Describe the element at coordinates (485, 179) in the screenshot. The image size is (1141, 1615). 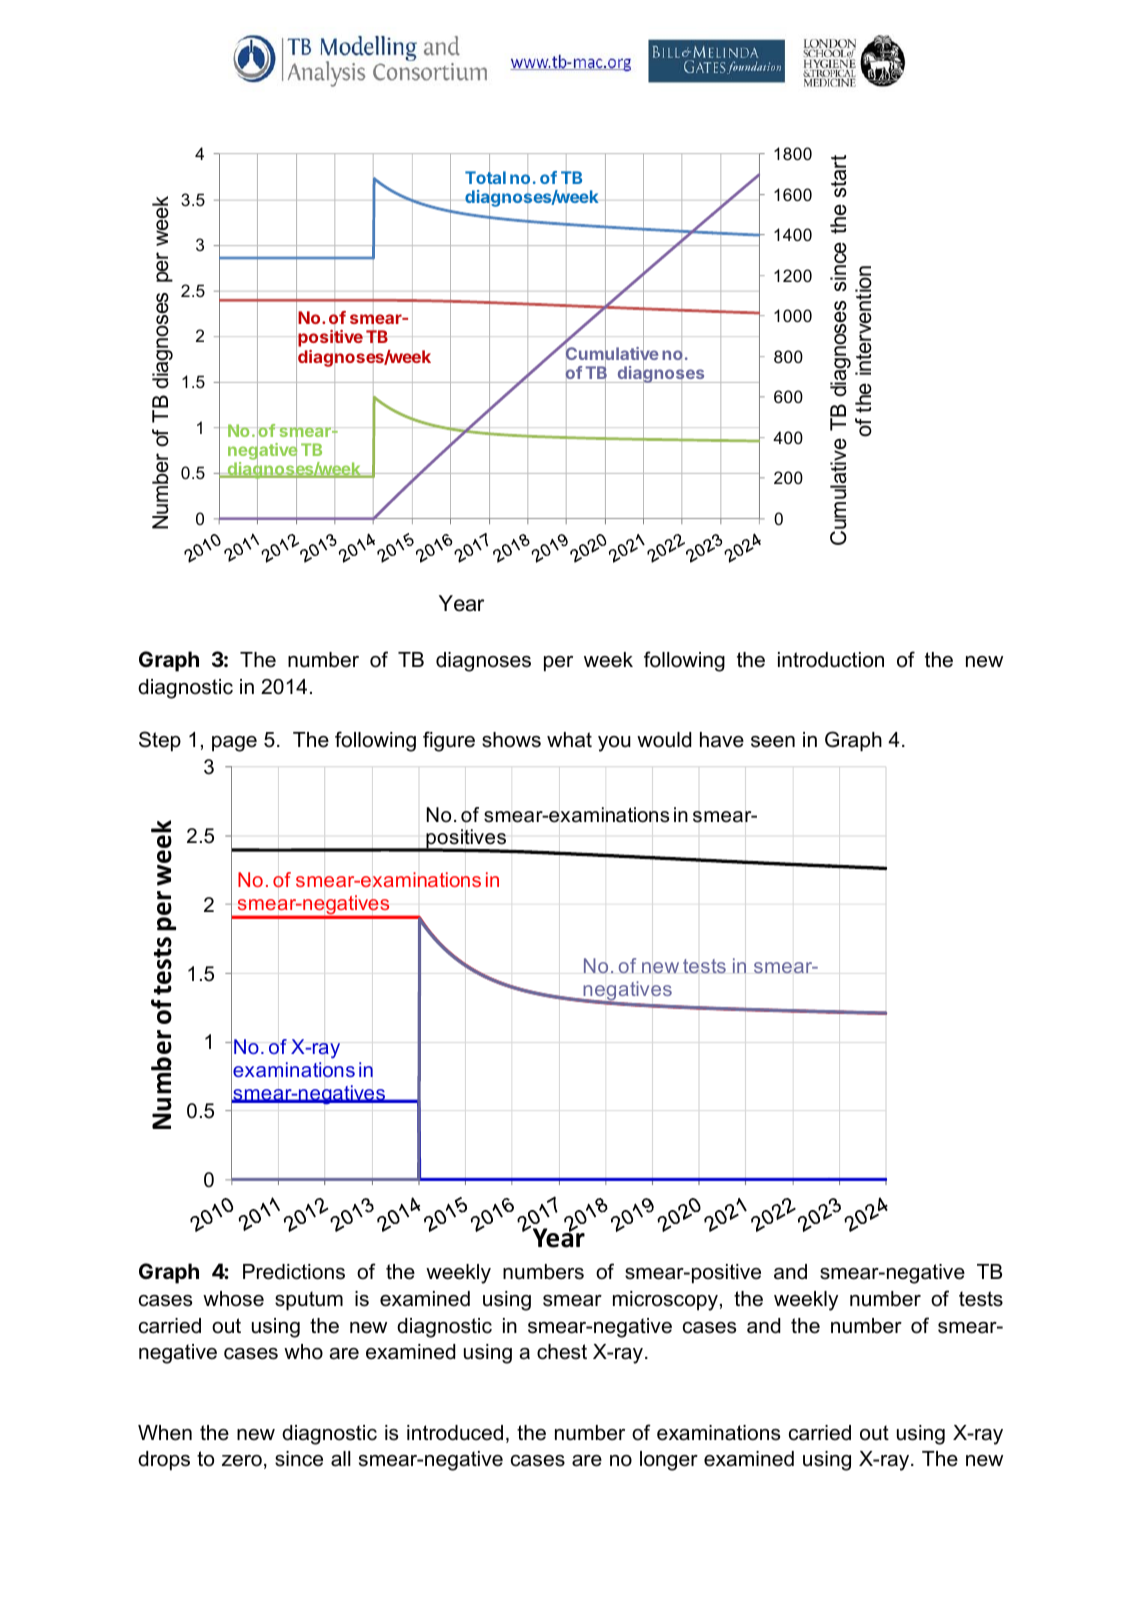
I see `Total` at that location.
